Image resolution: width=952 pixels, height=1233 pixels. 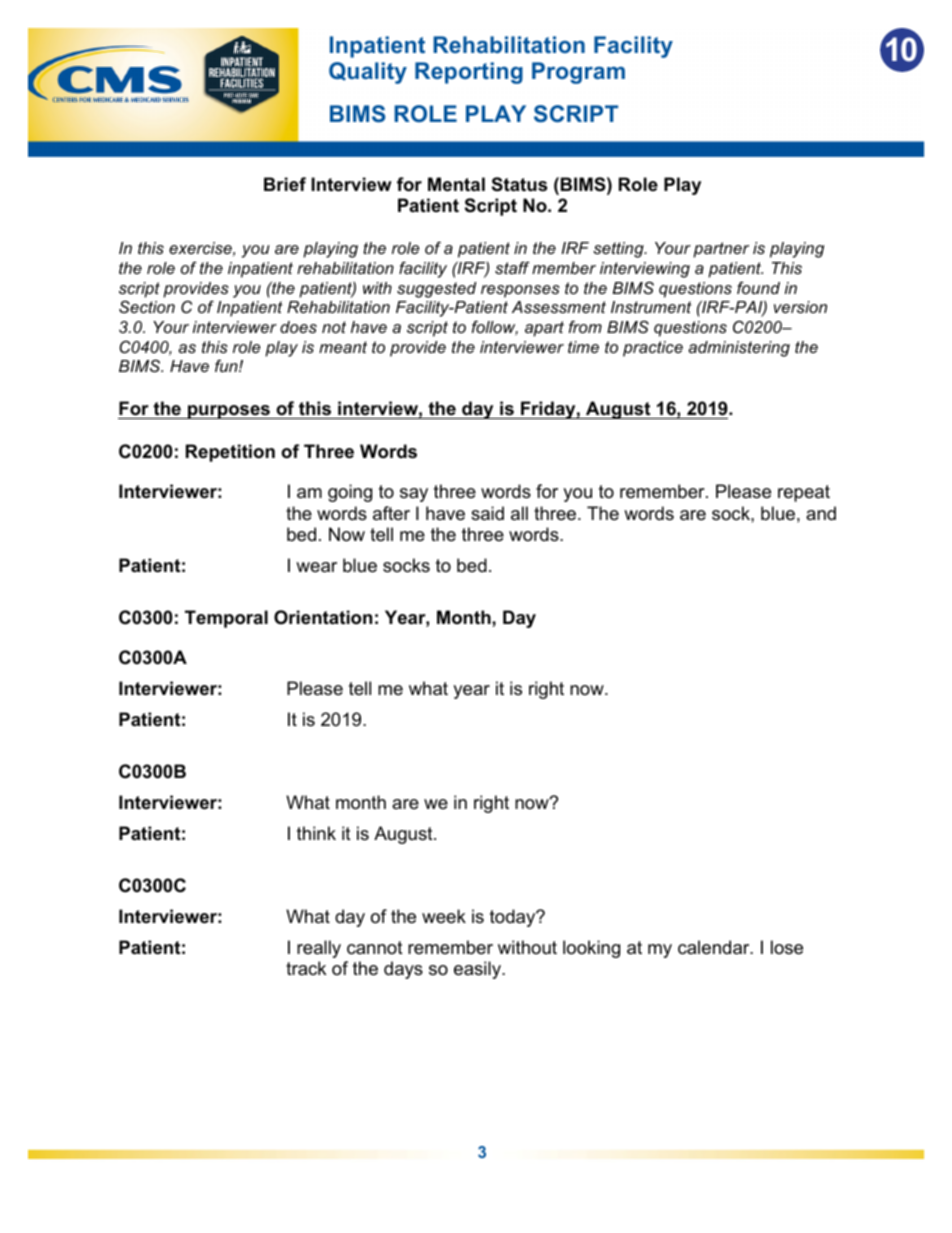 I want to click on follow, so click(x=495, y=328).
